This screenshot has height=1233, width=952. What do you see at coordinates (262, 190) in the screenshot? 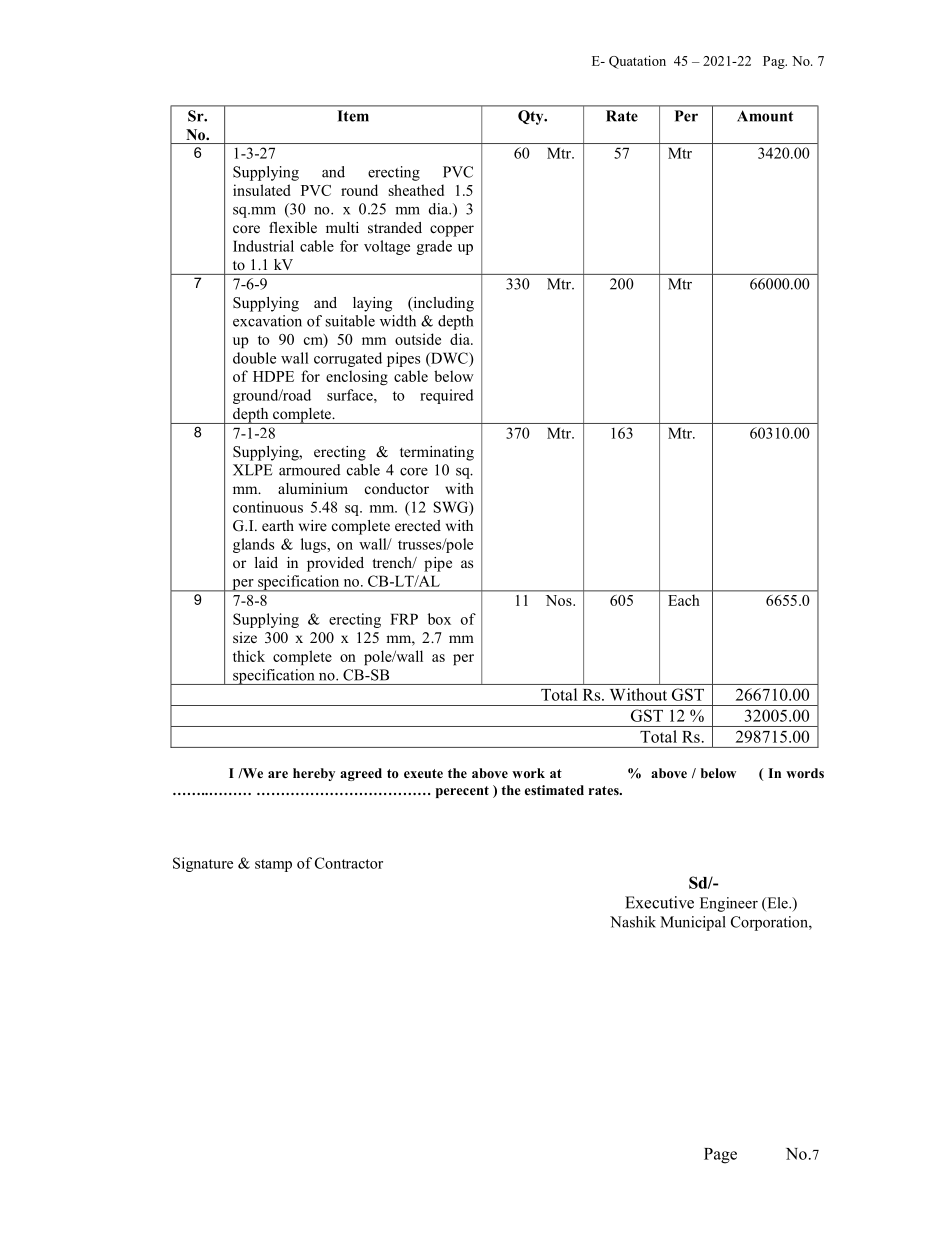
I see `insulated` at bounding box center [262, 190].
